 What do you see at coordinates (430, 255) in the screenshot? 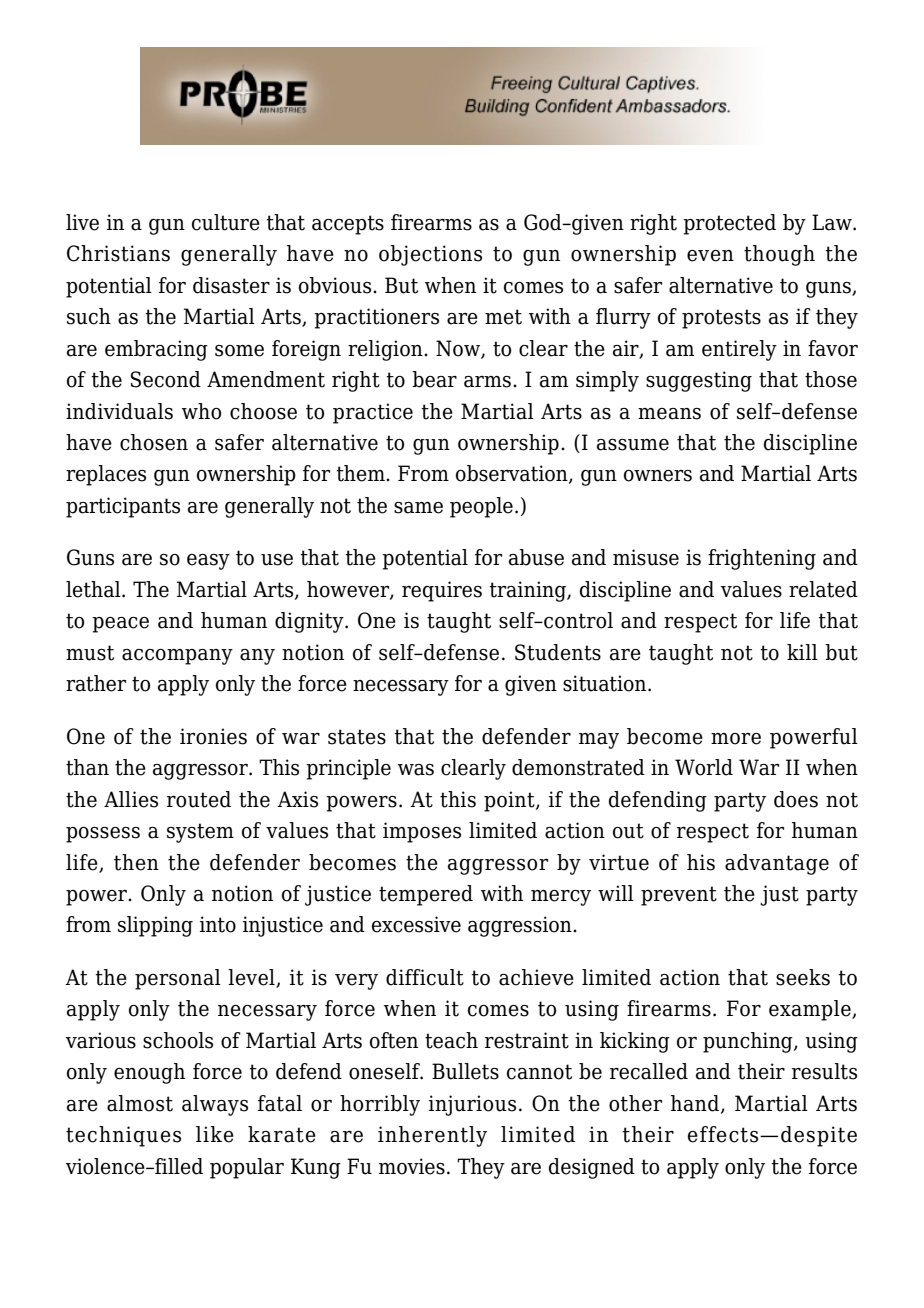
I see `objections` at bounding box center [430, 255].
